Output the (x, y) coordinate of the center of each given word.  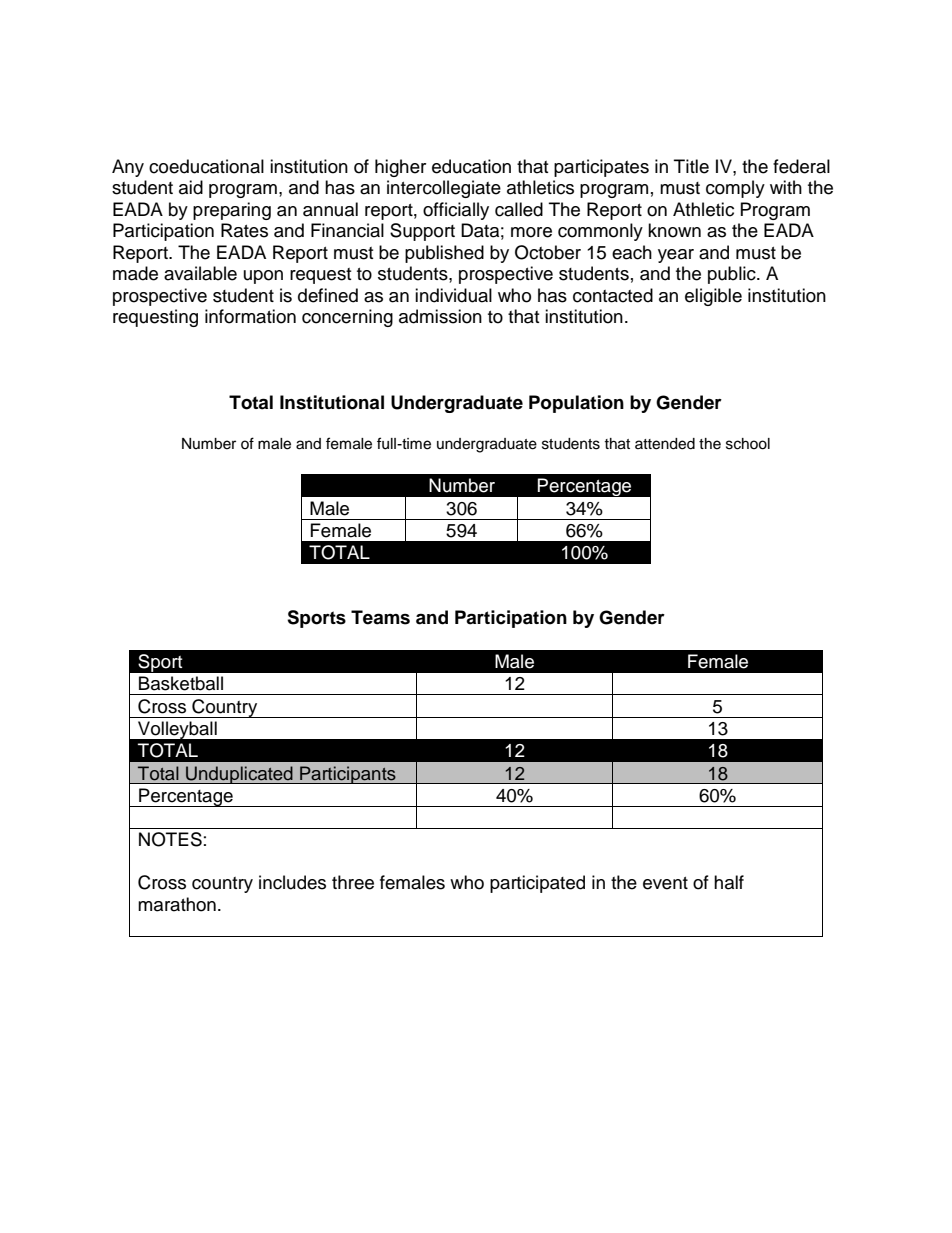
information (250, 316)
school (748, 444)
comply (735, 189)
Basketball (181, 683)
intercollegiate (444, 189)
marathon (177, 904)
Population (576, 404)
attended (665, 444)
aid (191, 187)
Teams (380, 617)
